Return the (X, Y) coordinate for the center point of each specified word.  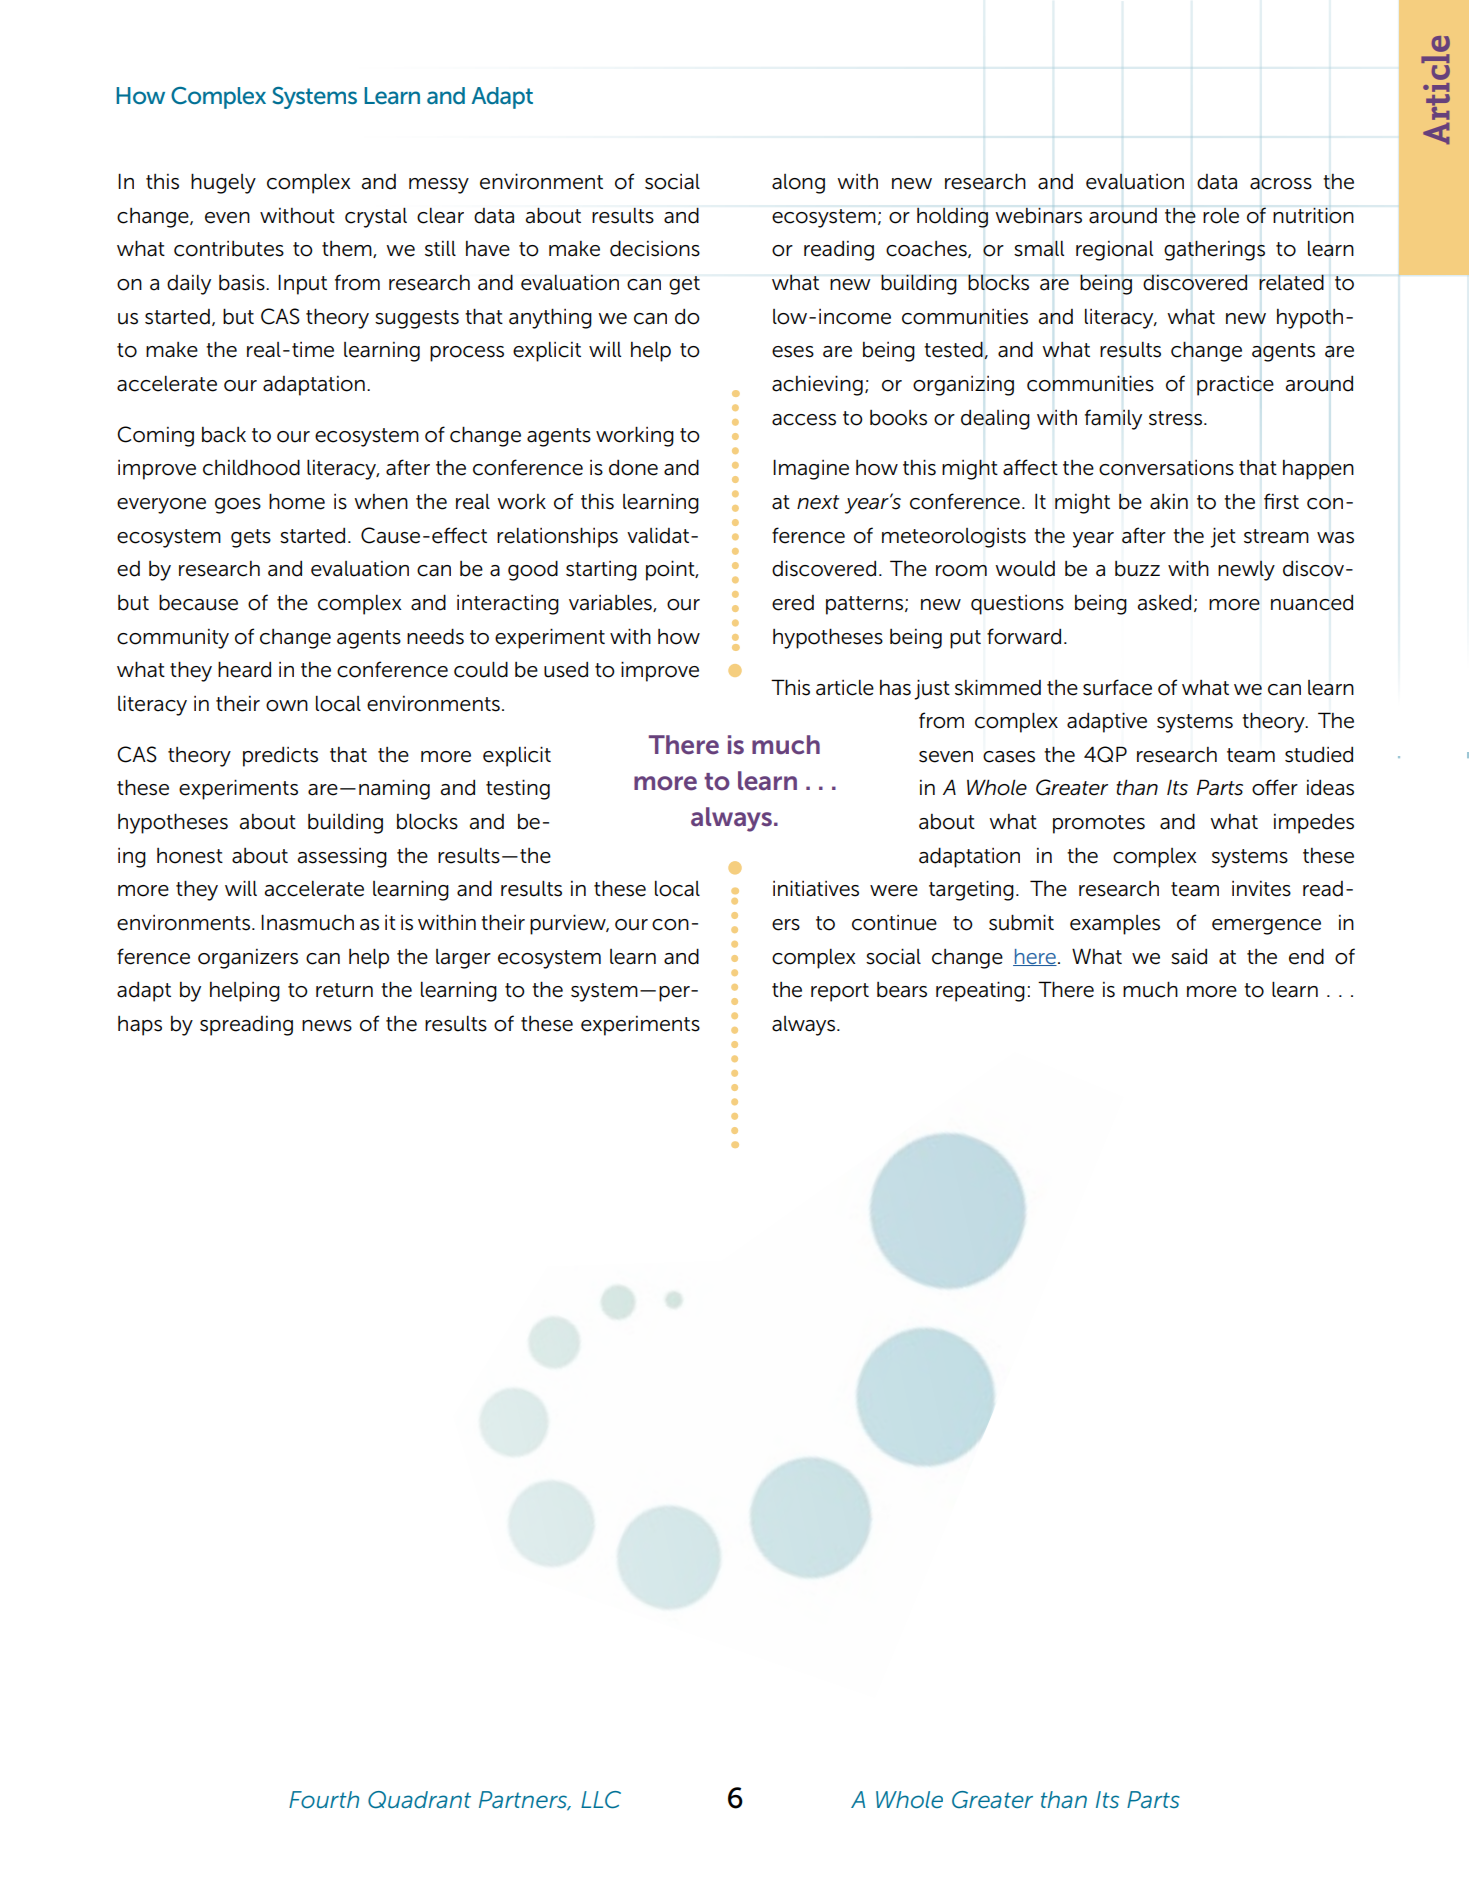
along (798, 184)
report (840, 992)
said (1189, 957)
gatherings (1214, 250)
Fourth (324, 1799)
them (348, 249)
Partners (524, 1801)
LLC (601, 1800)
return (344, 990)
